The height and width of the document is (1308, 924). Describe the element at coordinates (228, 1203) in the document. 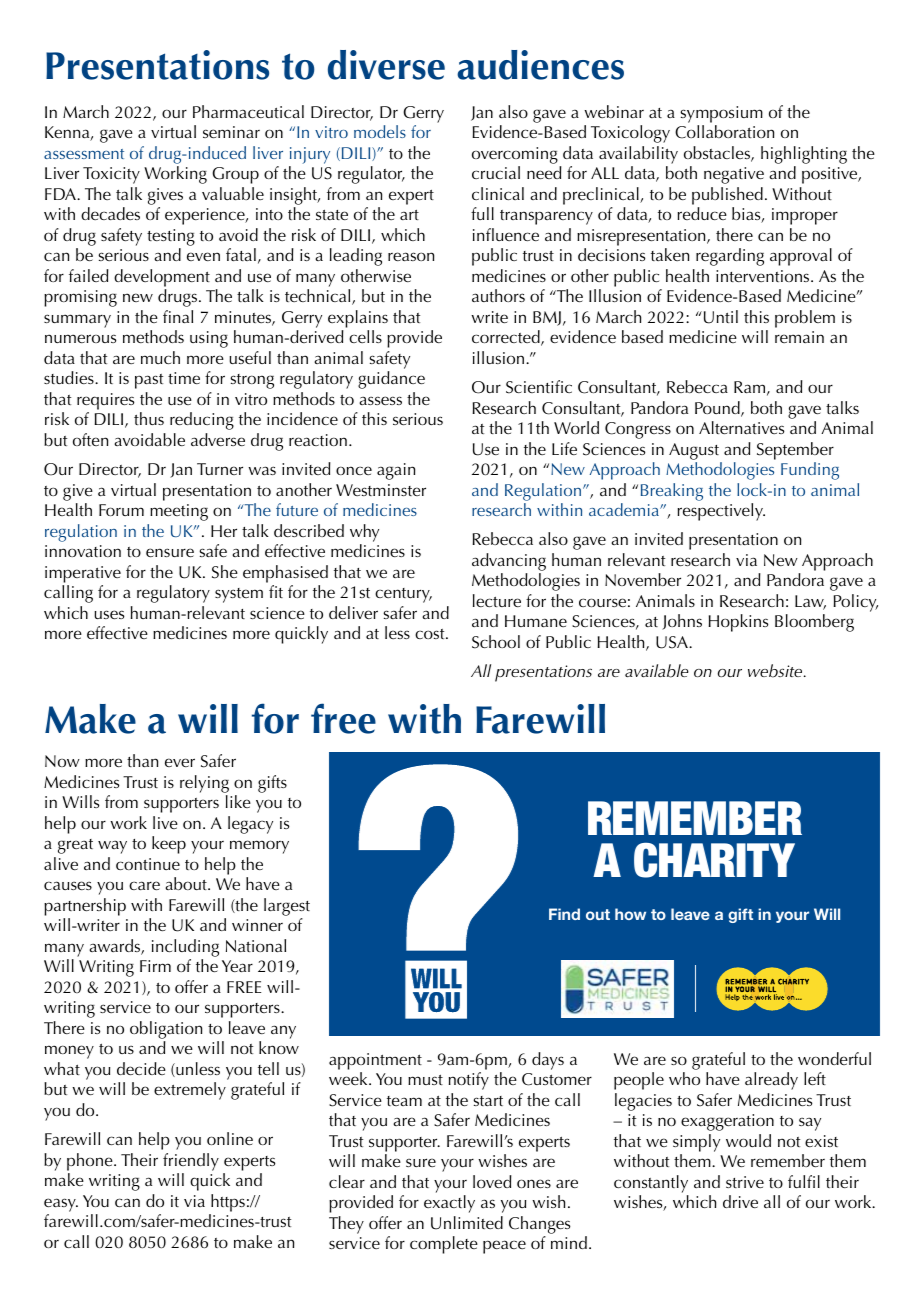

I see `https` at that location.
